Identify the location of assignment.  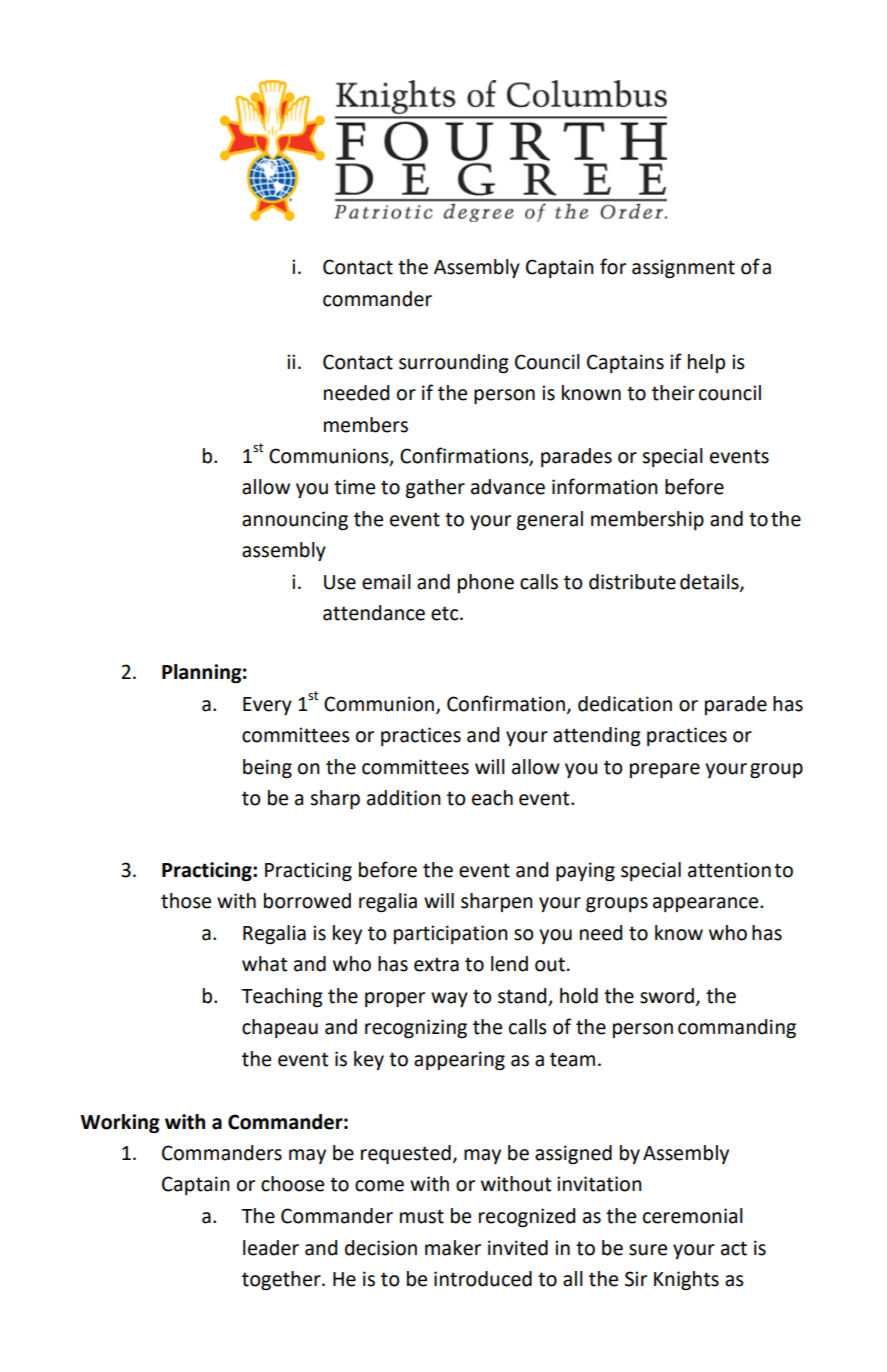
(683, 269).
